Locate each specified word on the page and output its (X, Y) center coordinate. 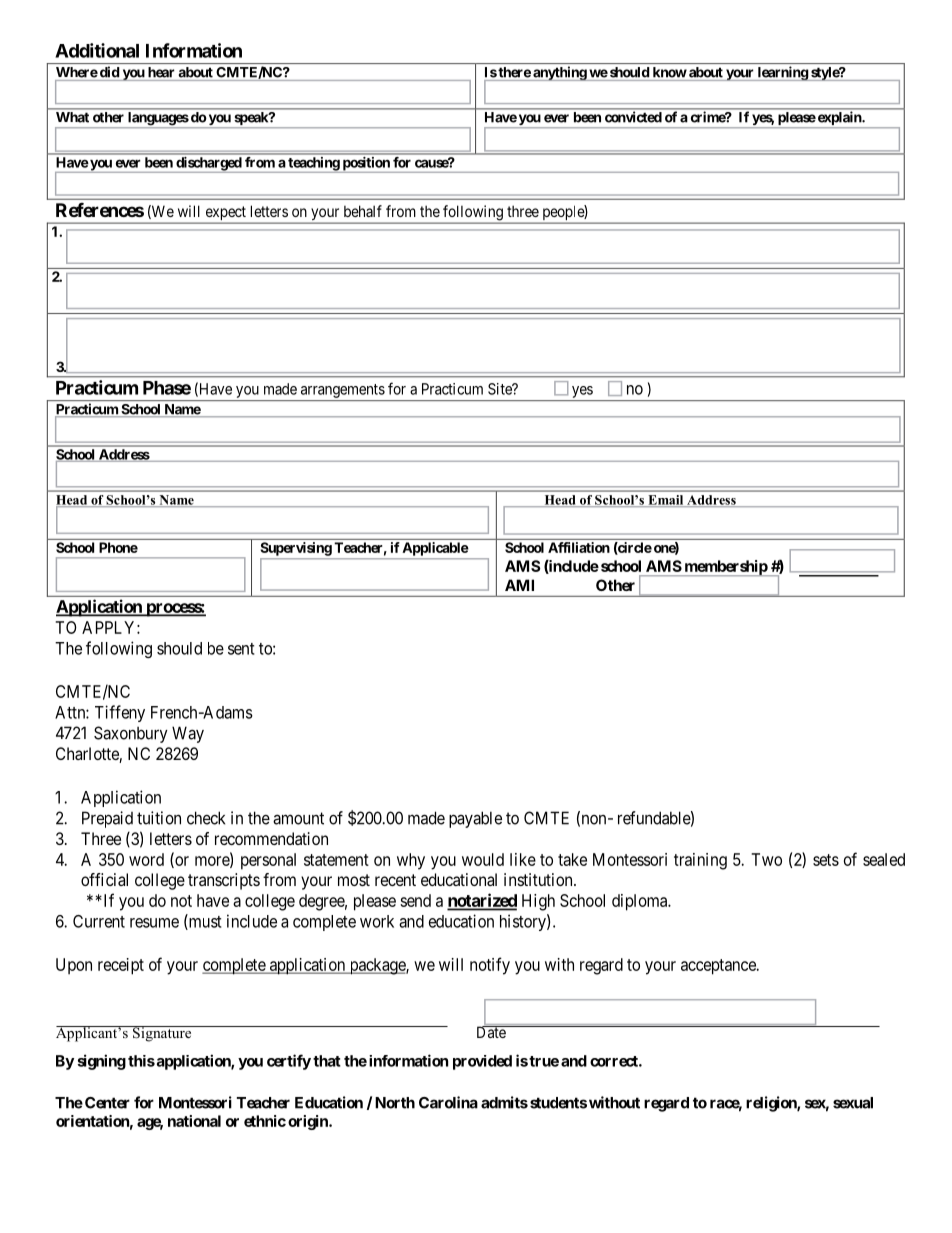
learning (782, 73)
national (194, 1121)
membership (725, 568)
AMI (519, 585)
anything (559, 73)
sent (241, 649)
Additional (97, 50)
